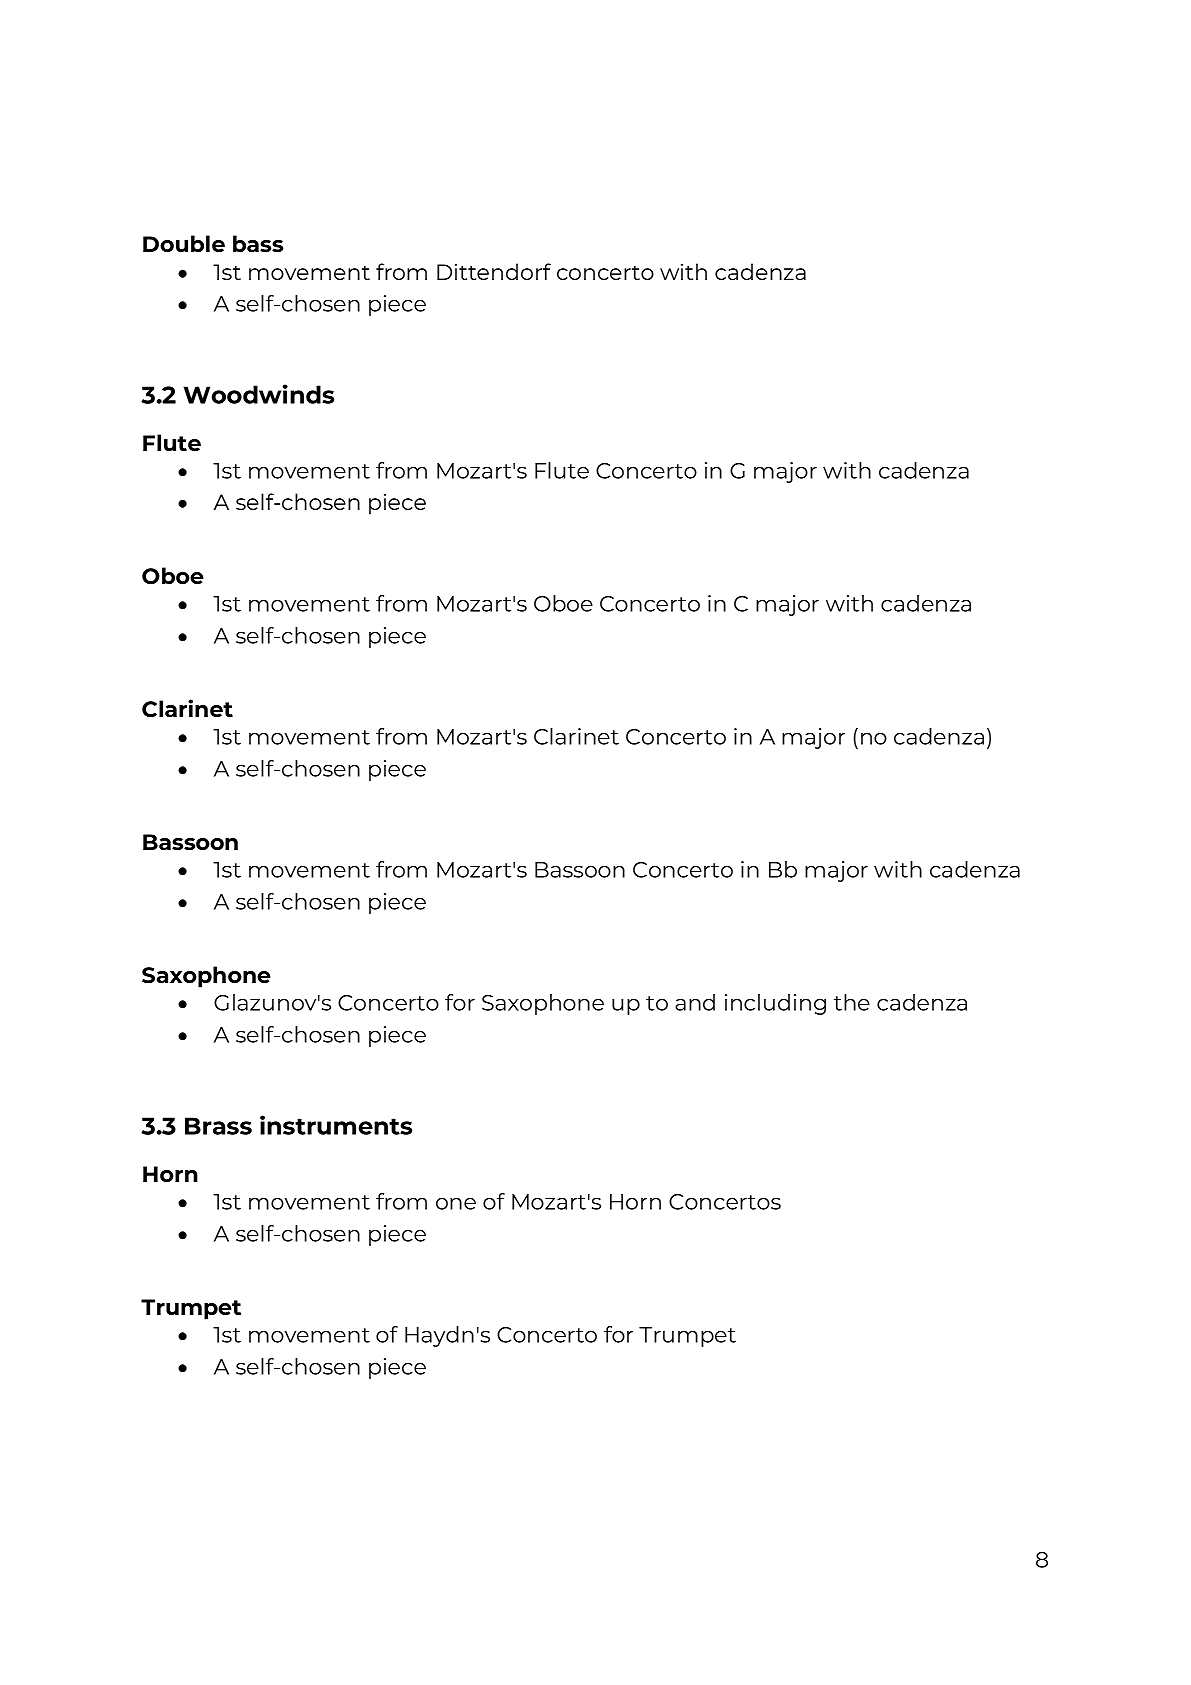 The image size is (1191, 1685). What do you see at coordinates (775, 1004) in the image?
I see `including` at bounding box center [775, 1004].
